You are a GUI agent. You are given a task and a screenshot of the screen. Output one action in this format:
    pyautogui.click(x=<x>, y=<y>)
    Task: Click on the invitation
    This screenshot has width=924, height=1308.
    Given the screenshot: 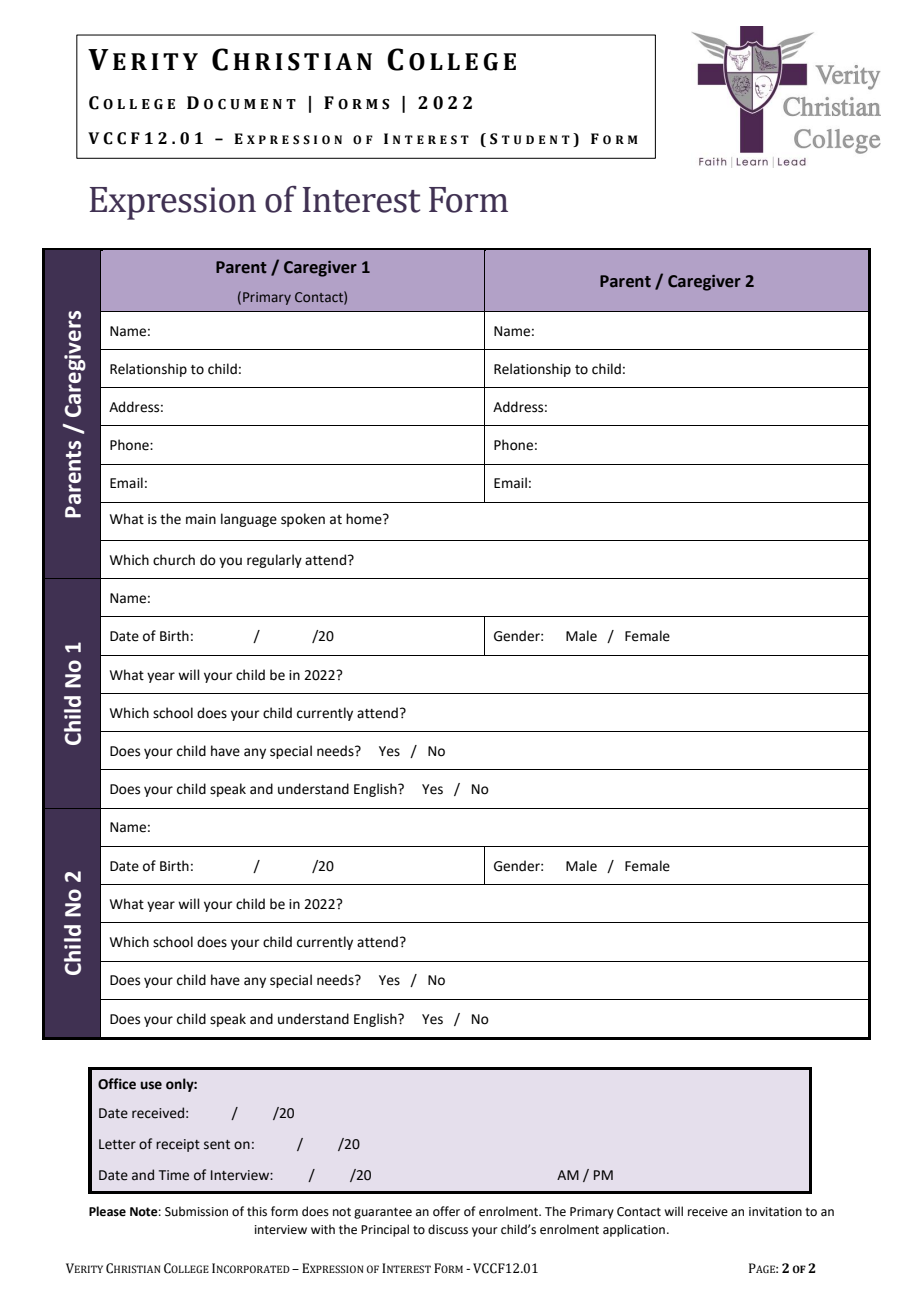 What is the action you would take?
    pyautogui.click(x=775, y=1212)
